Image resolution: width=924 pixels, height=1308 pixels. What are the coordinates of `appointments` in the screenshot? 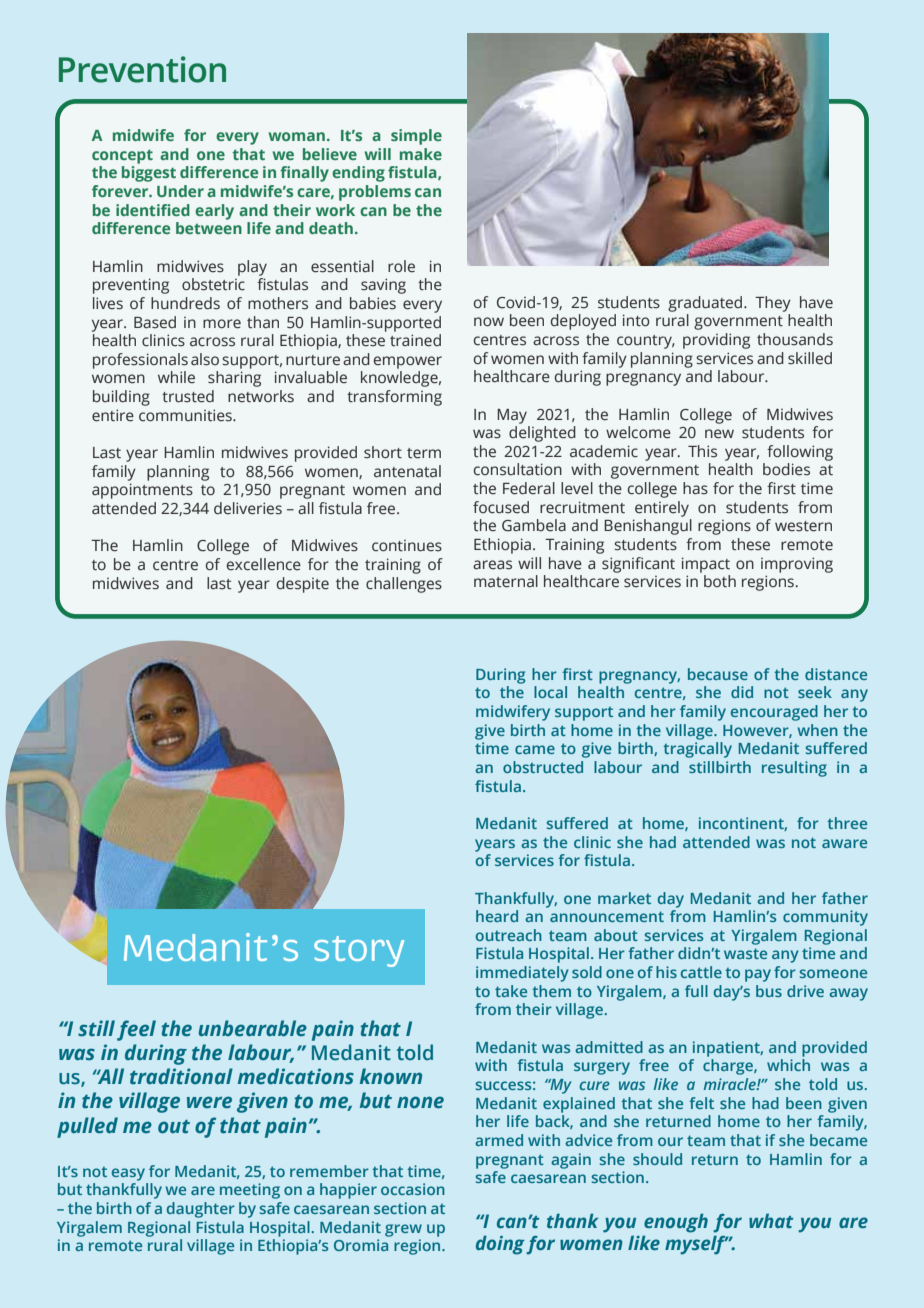 It's located at (142, 491).
